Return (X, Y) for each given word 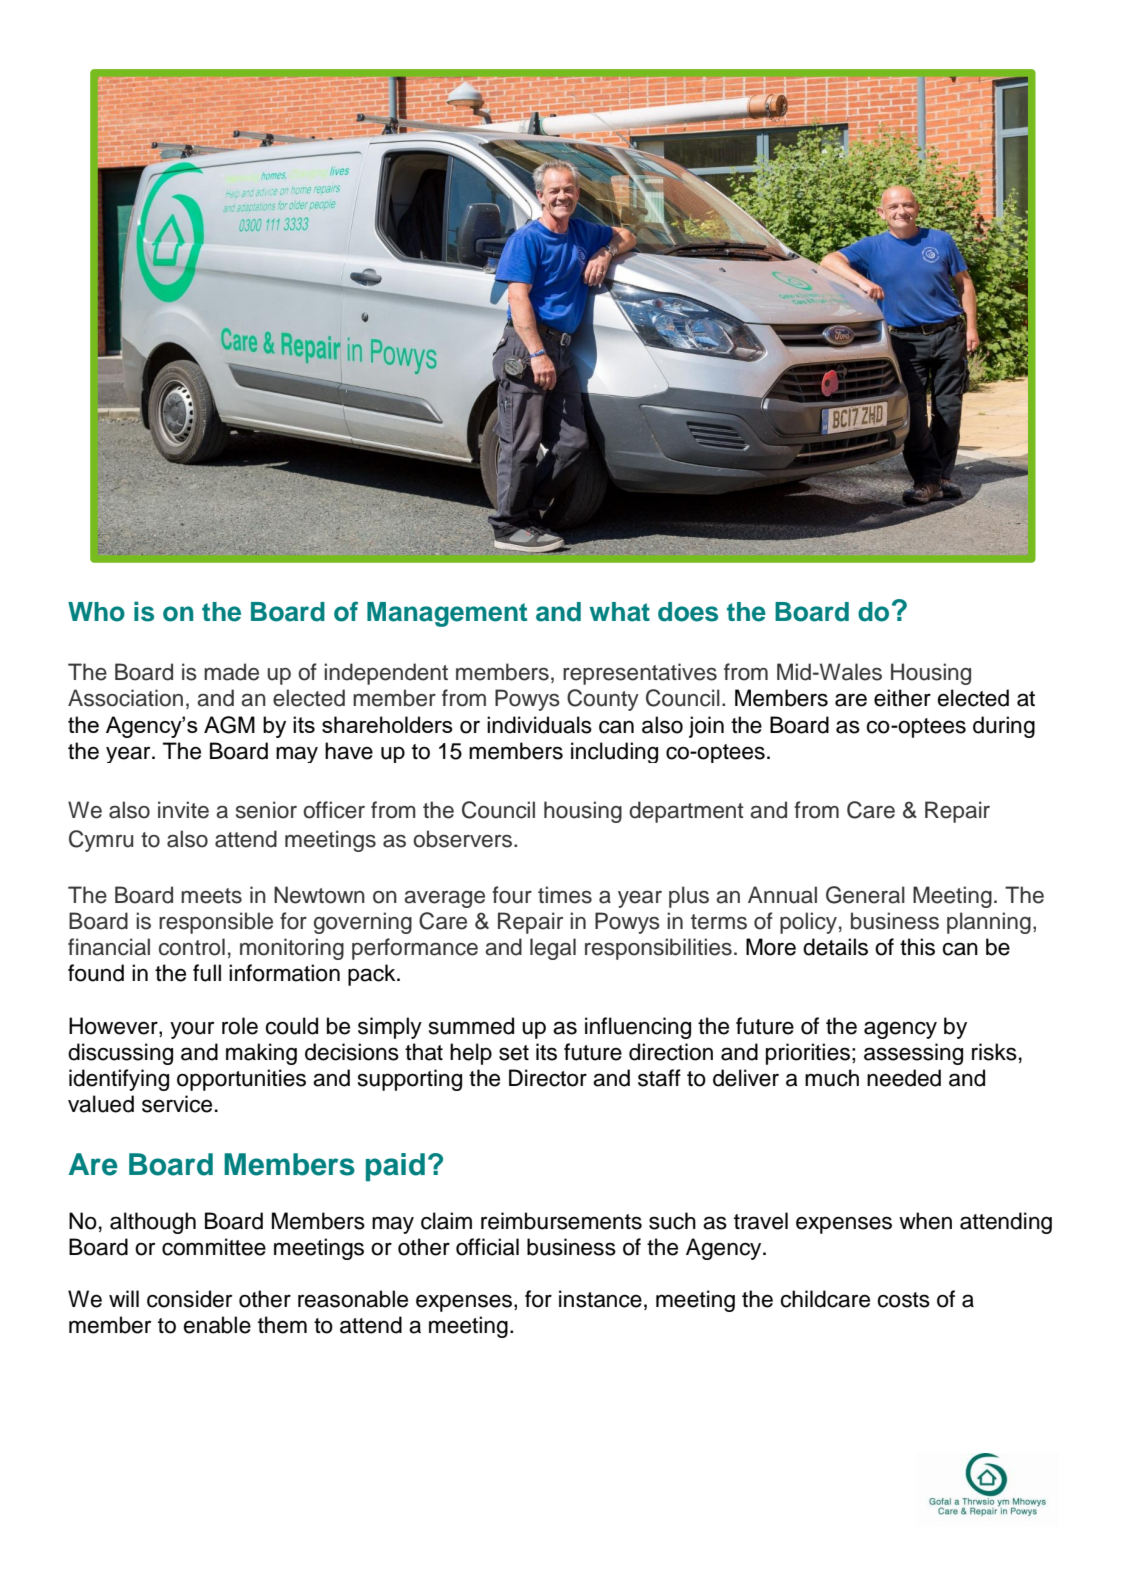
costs (903, 1300)
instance (600, 1299)
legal (553, 949)
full (207, 973)
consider (189, 1299)
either (902, 698)
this (917, 947)
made (231, 672)
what (619, 612)
